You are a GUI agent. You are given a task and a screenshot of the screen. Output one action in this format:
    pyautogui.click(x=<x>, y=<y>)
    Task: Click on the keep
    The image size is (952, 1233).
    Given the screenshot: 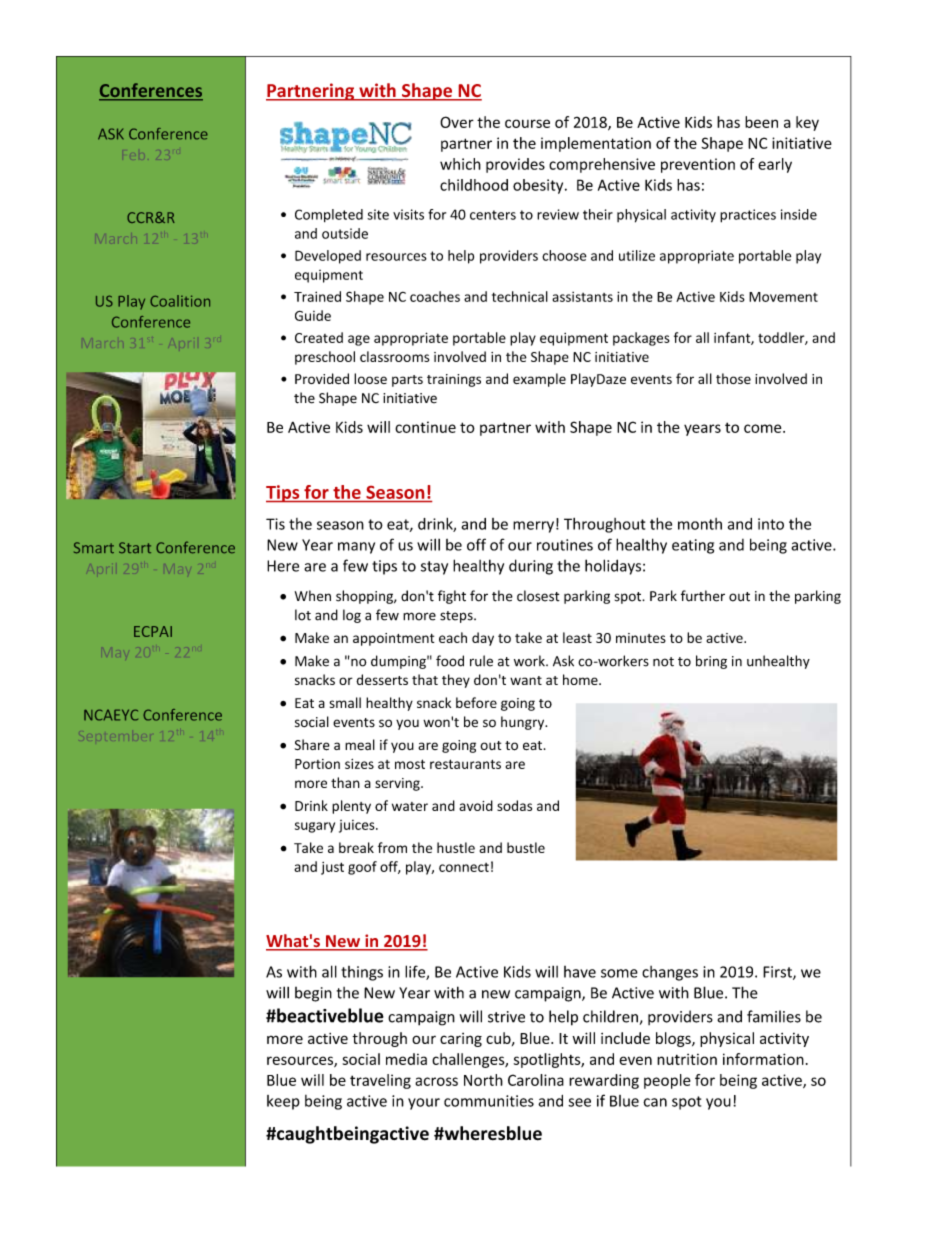 What is the action you would take?
    pyautogui.click(x=283, y=1102)
